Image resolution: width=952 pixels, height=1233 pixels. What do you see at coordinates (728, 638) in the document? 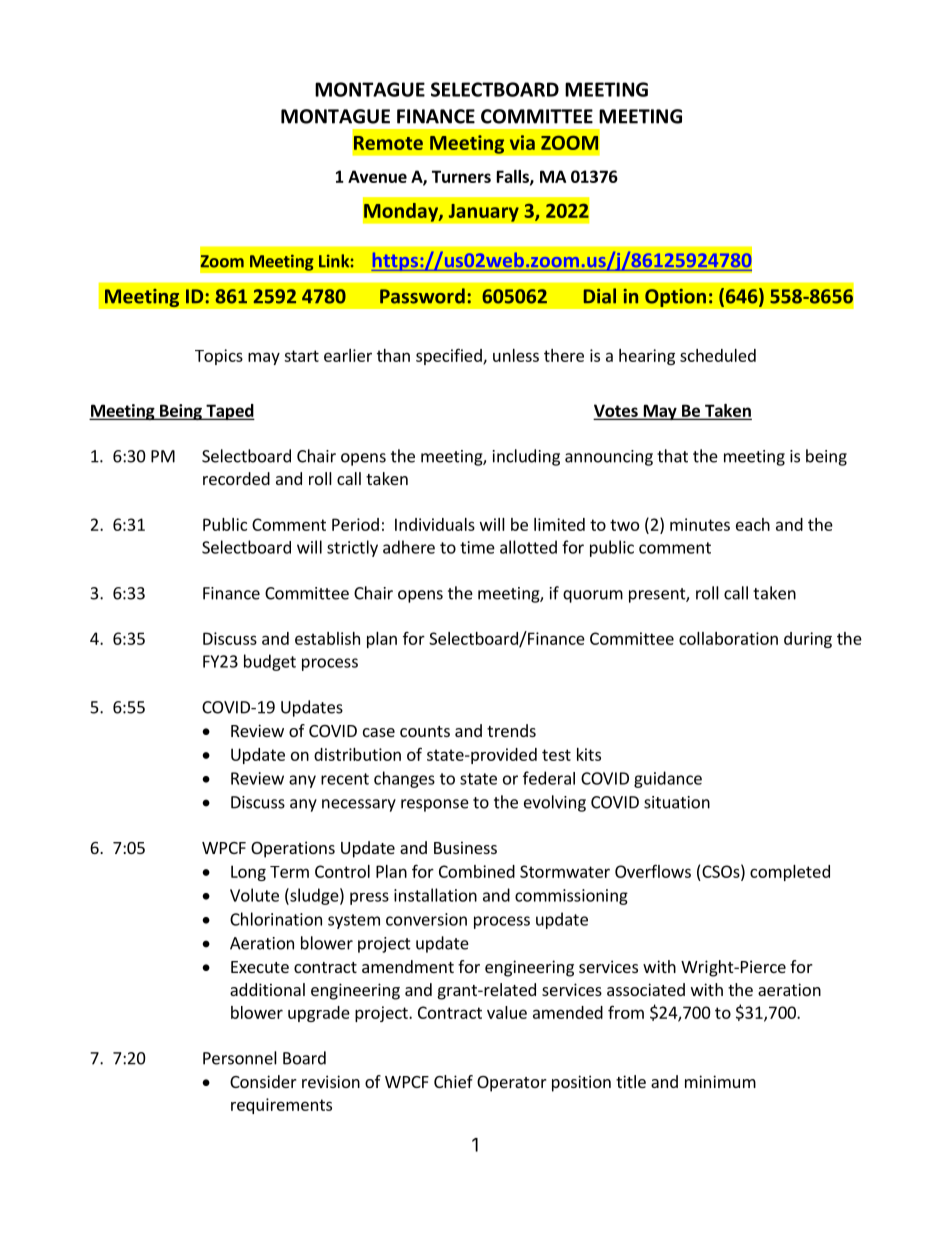
I see `collaboration` at bounding box center [728, 638].
